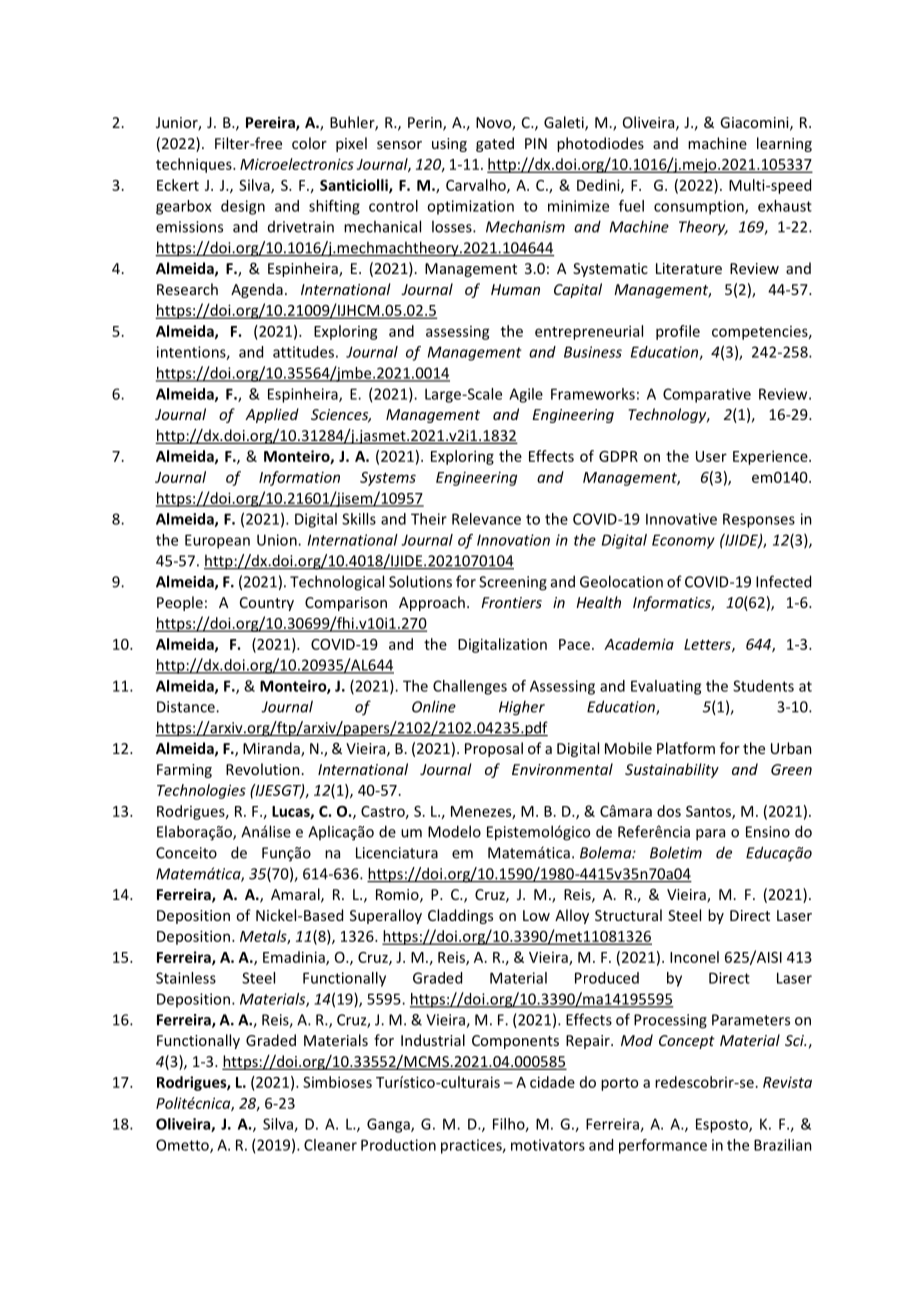  I want to click on Cleaner, so click(330, 1145).
